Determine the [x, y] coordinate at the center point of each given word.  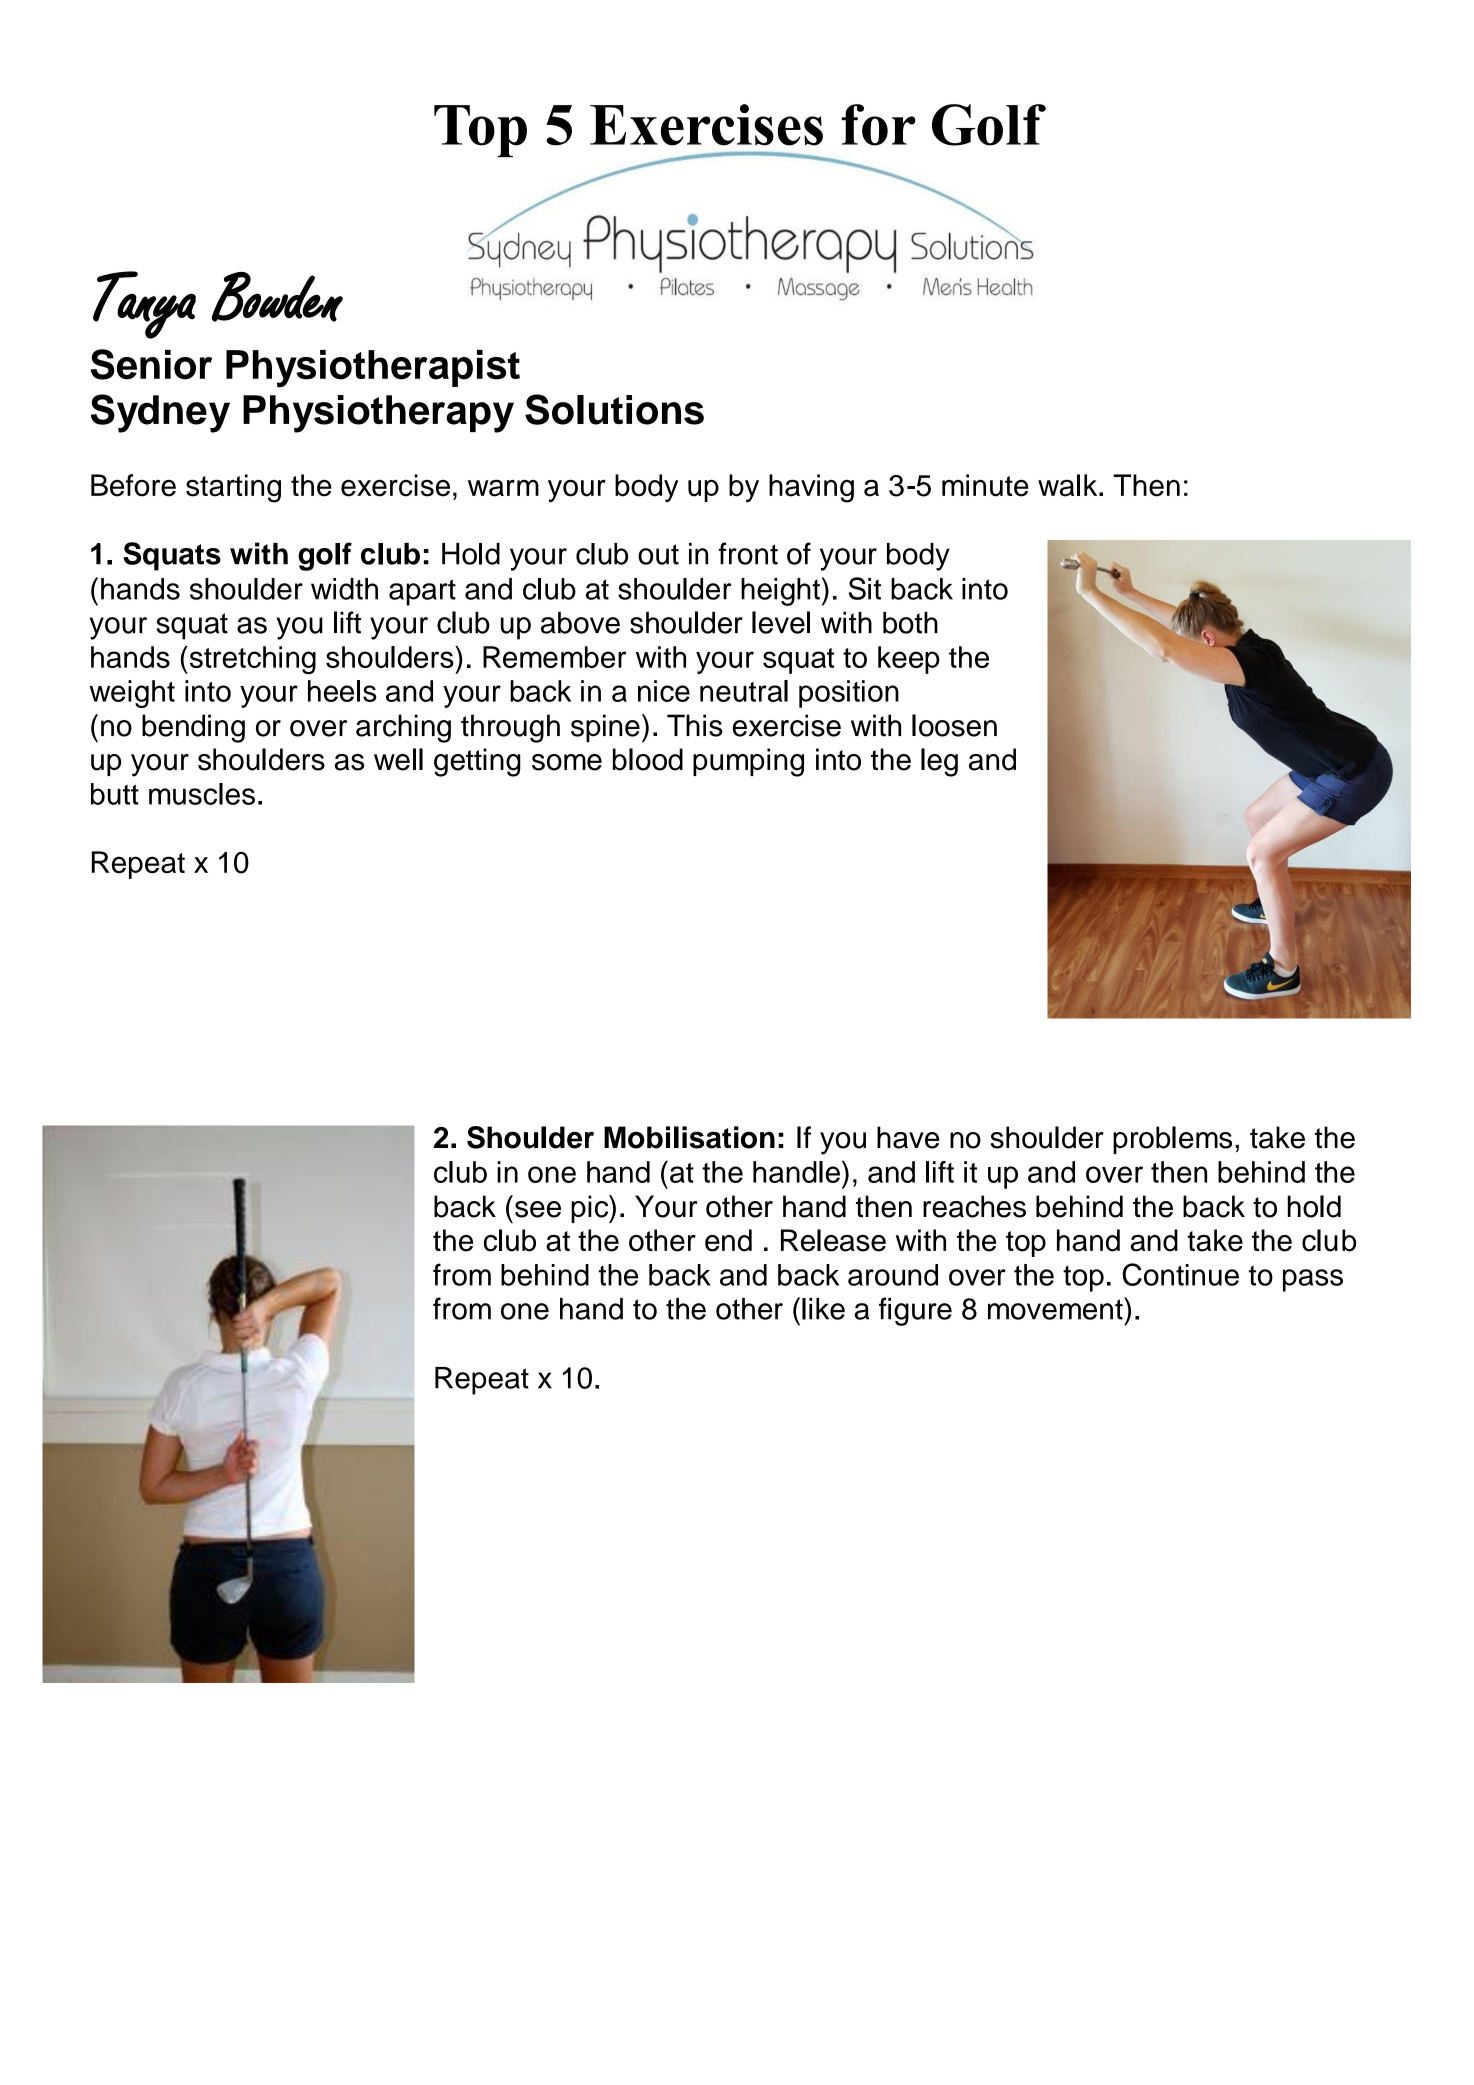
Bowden [277, 297]
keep [909, 660]
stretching [251, 660]
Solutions [614, 409]
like [823, 1309]
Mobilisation [689, 1137]
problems [1172, 1140]
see [538, 1209]
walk [1069, 485]
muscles [202, 794]
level [781, 622]
